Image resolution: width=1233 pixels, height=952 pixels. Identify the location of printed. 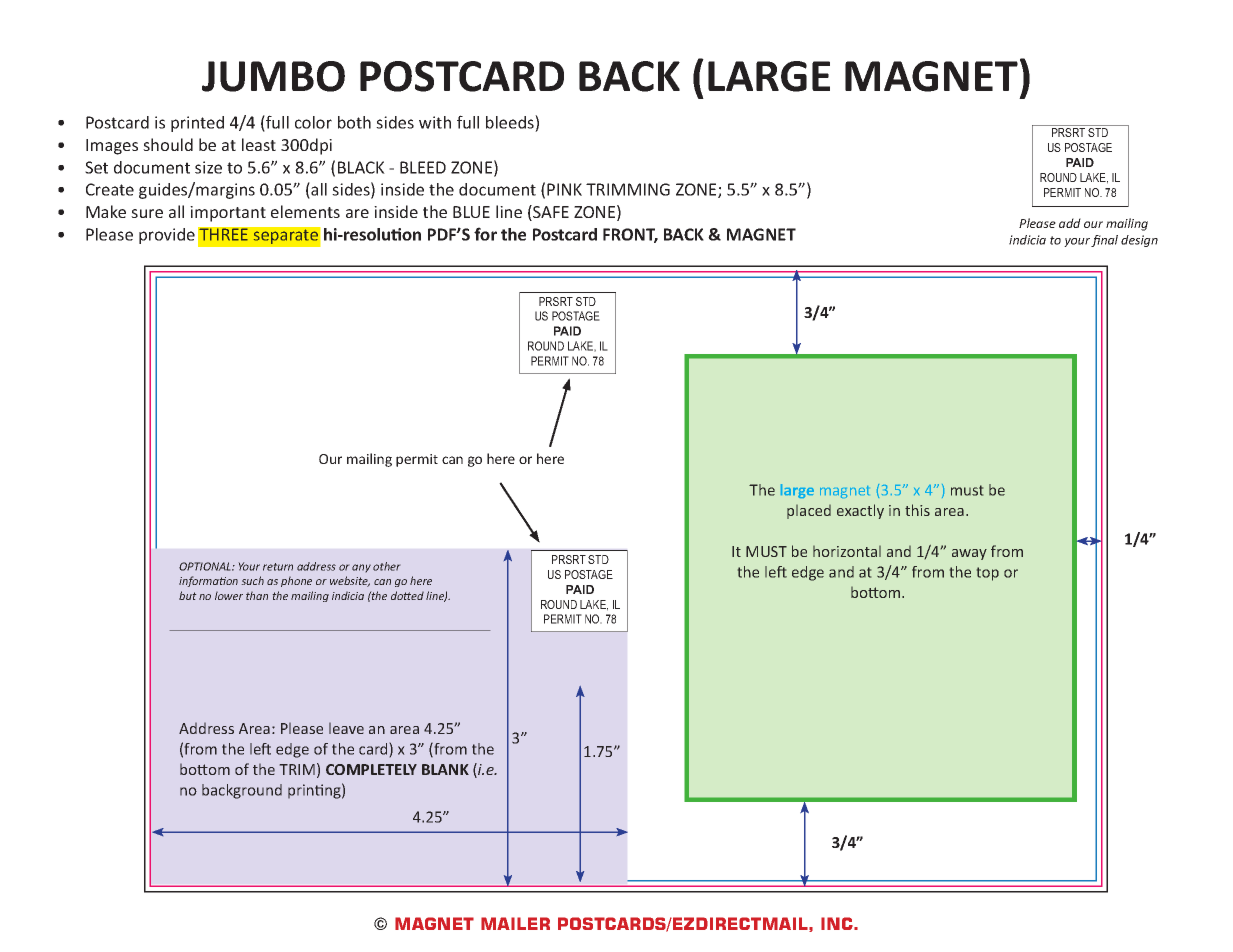
(197, 124).
